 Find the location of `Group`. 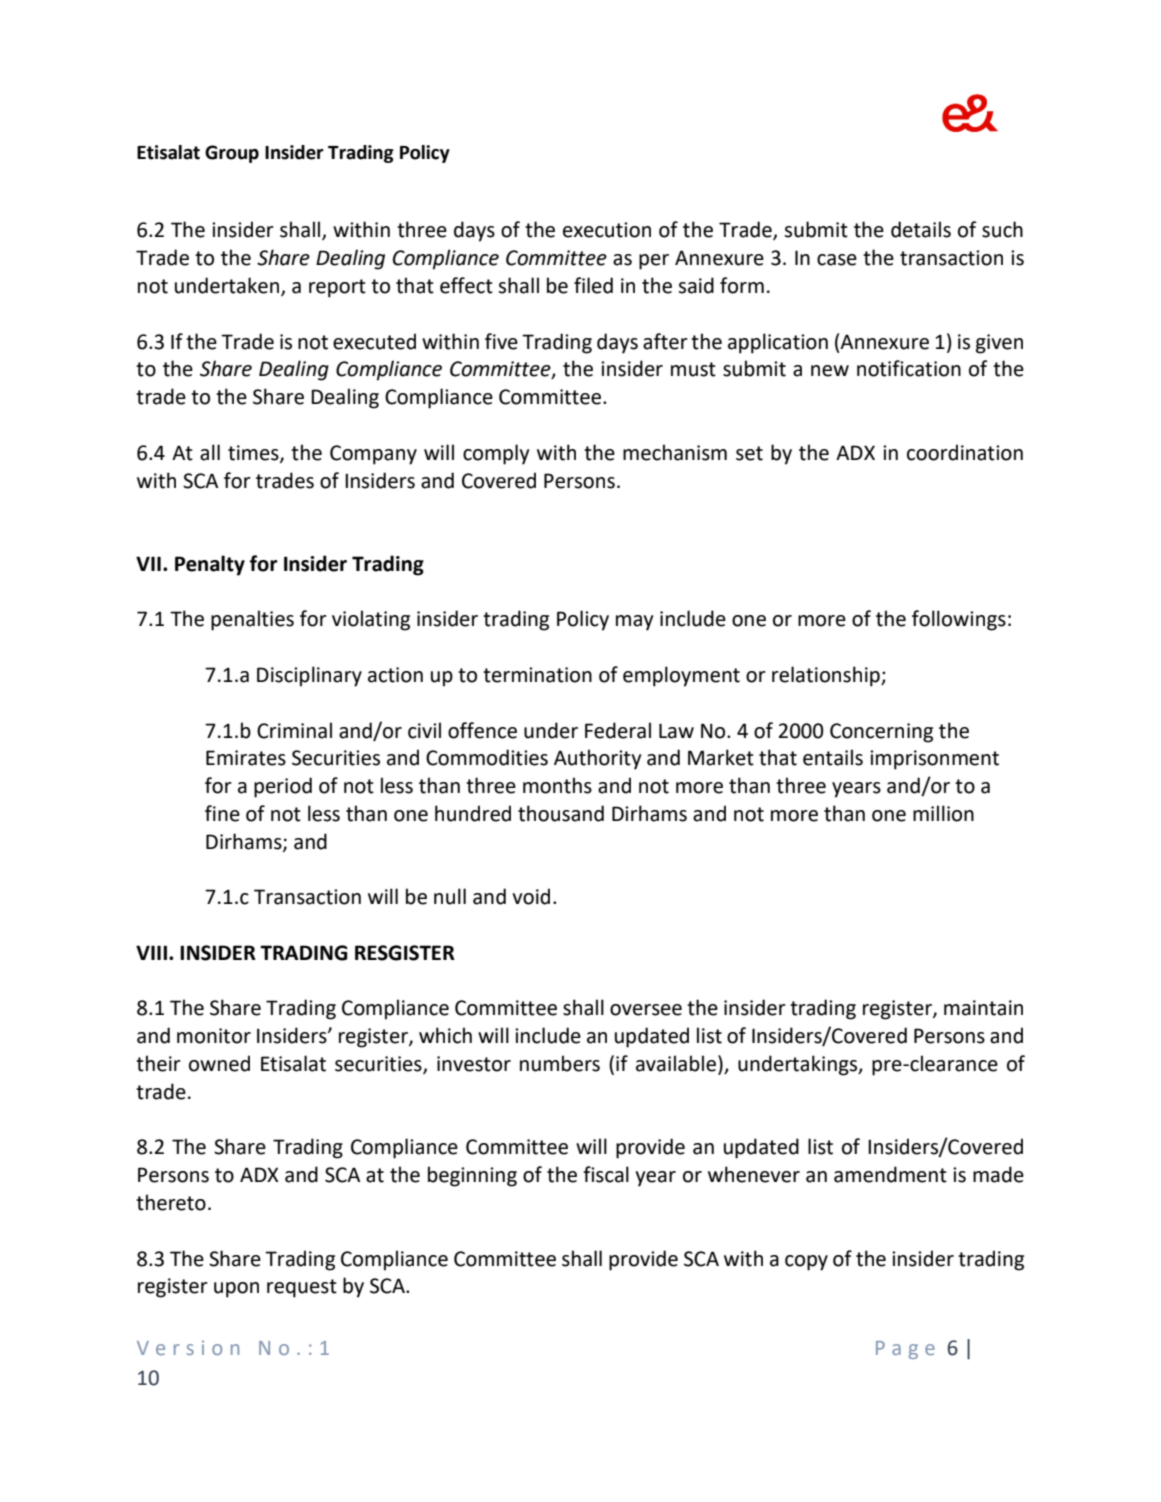

Group is located at coordinates (232, 154).
